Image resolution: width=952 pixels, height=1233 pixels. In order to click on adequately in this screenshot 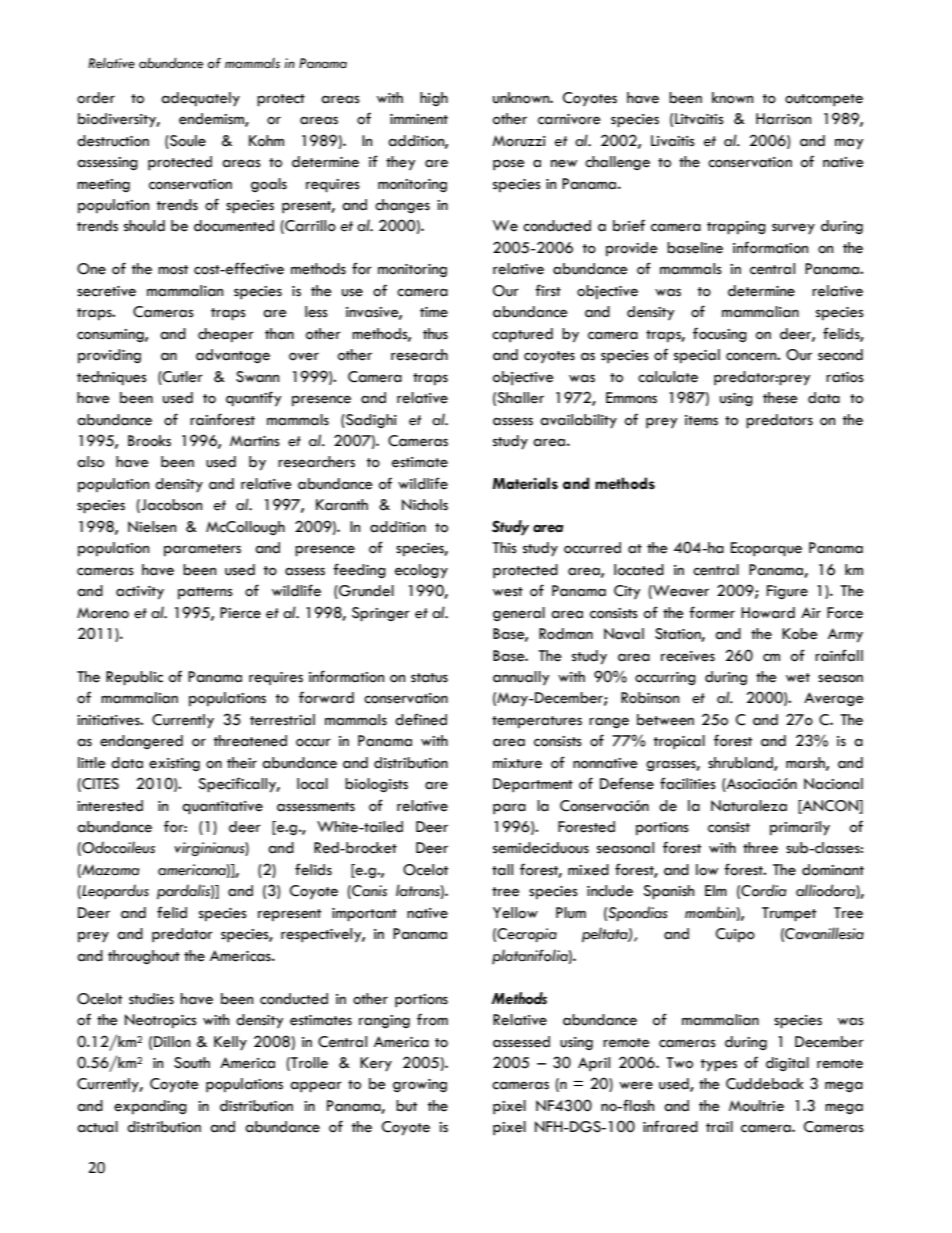, I will do `click(200, 99)`.
